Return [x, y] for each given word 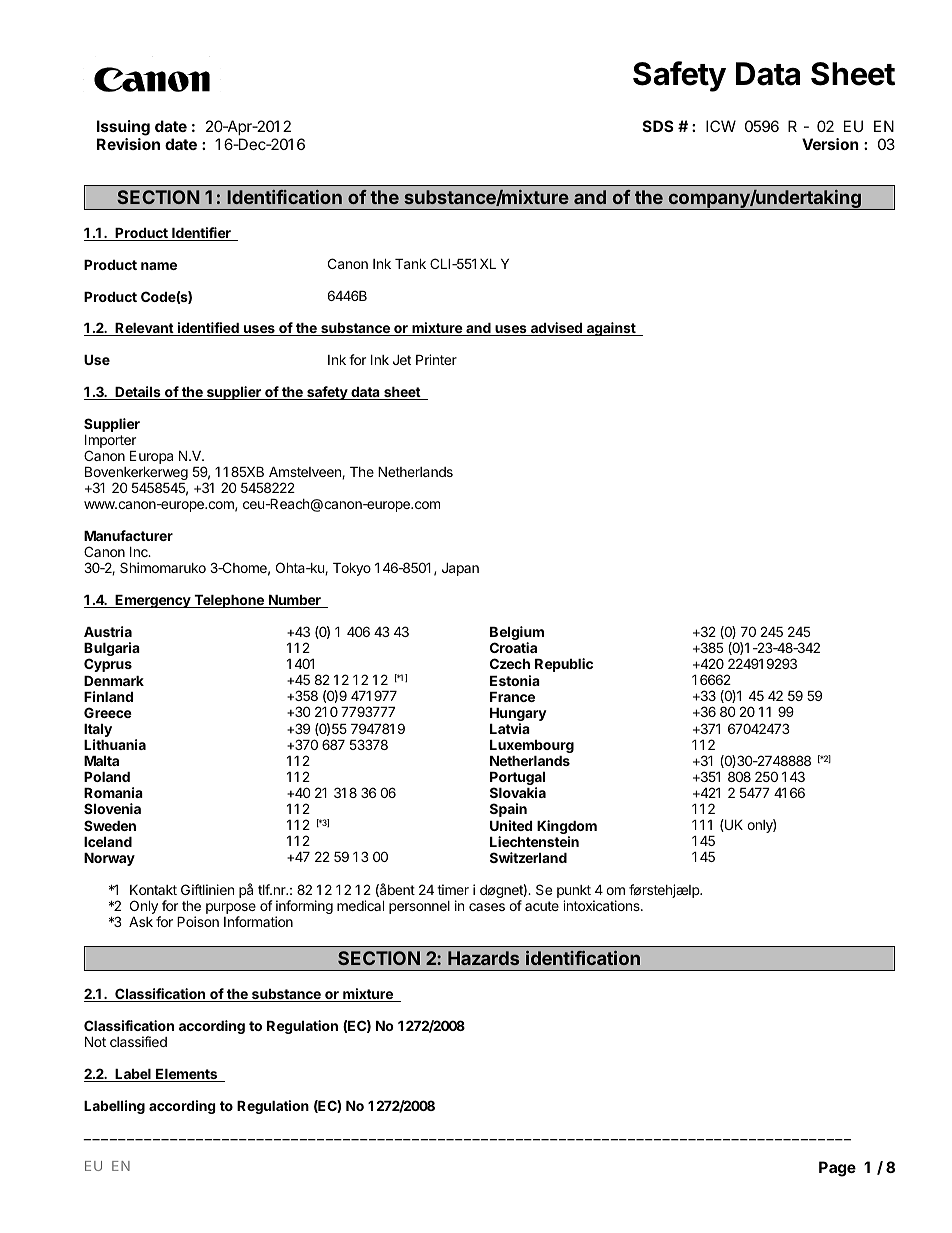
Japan [460, 569]
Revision [128, 144]
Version [830, 144]
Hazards [483, 958]
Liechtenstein [534, 841]
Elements [187, 1075]
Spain [508, 810]
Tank [410, 264]
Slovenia [112, 808]
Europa [151, 457]
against [611, 329]
